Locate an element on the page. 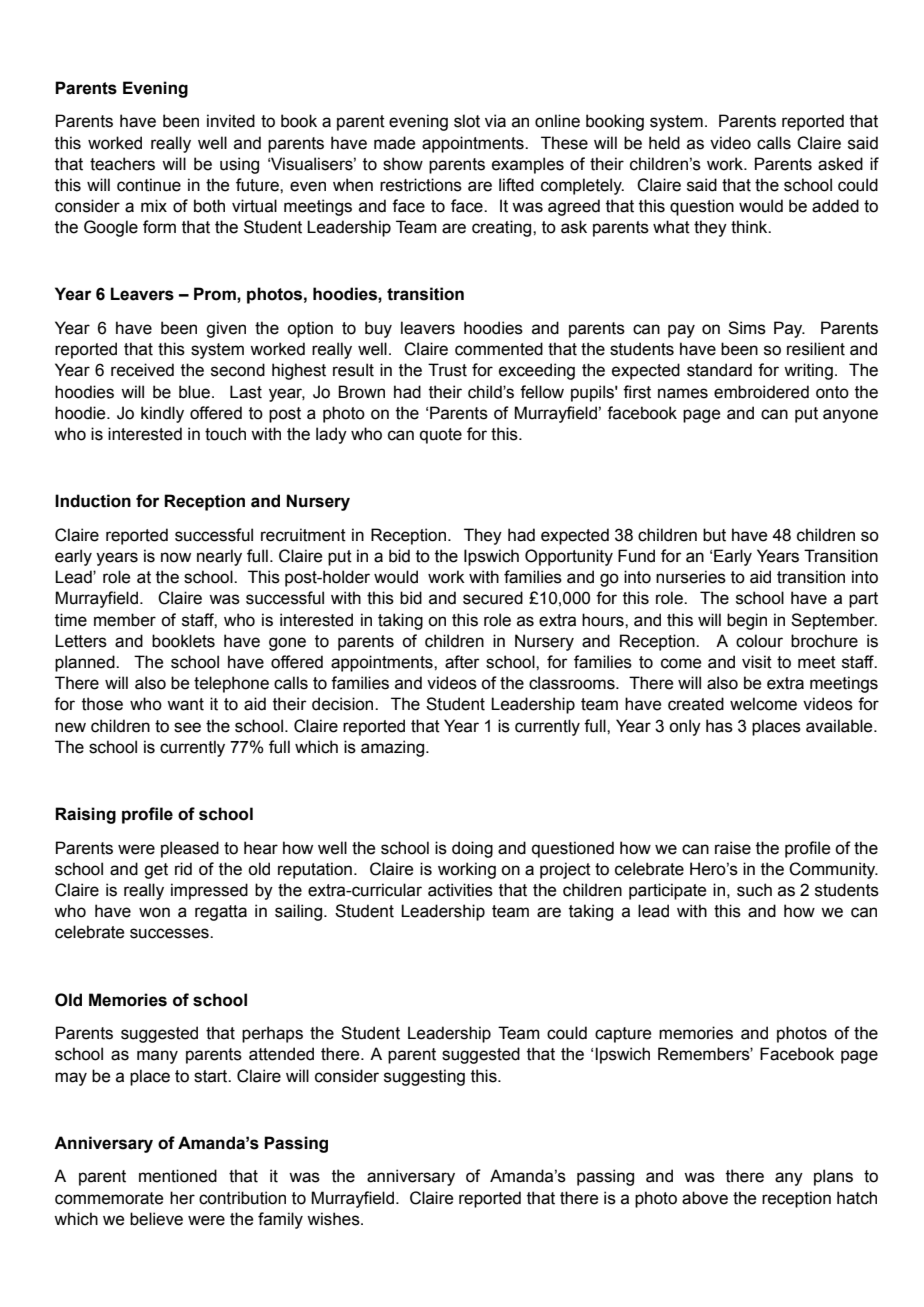  want is located at coordinates (185, 704).
